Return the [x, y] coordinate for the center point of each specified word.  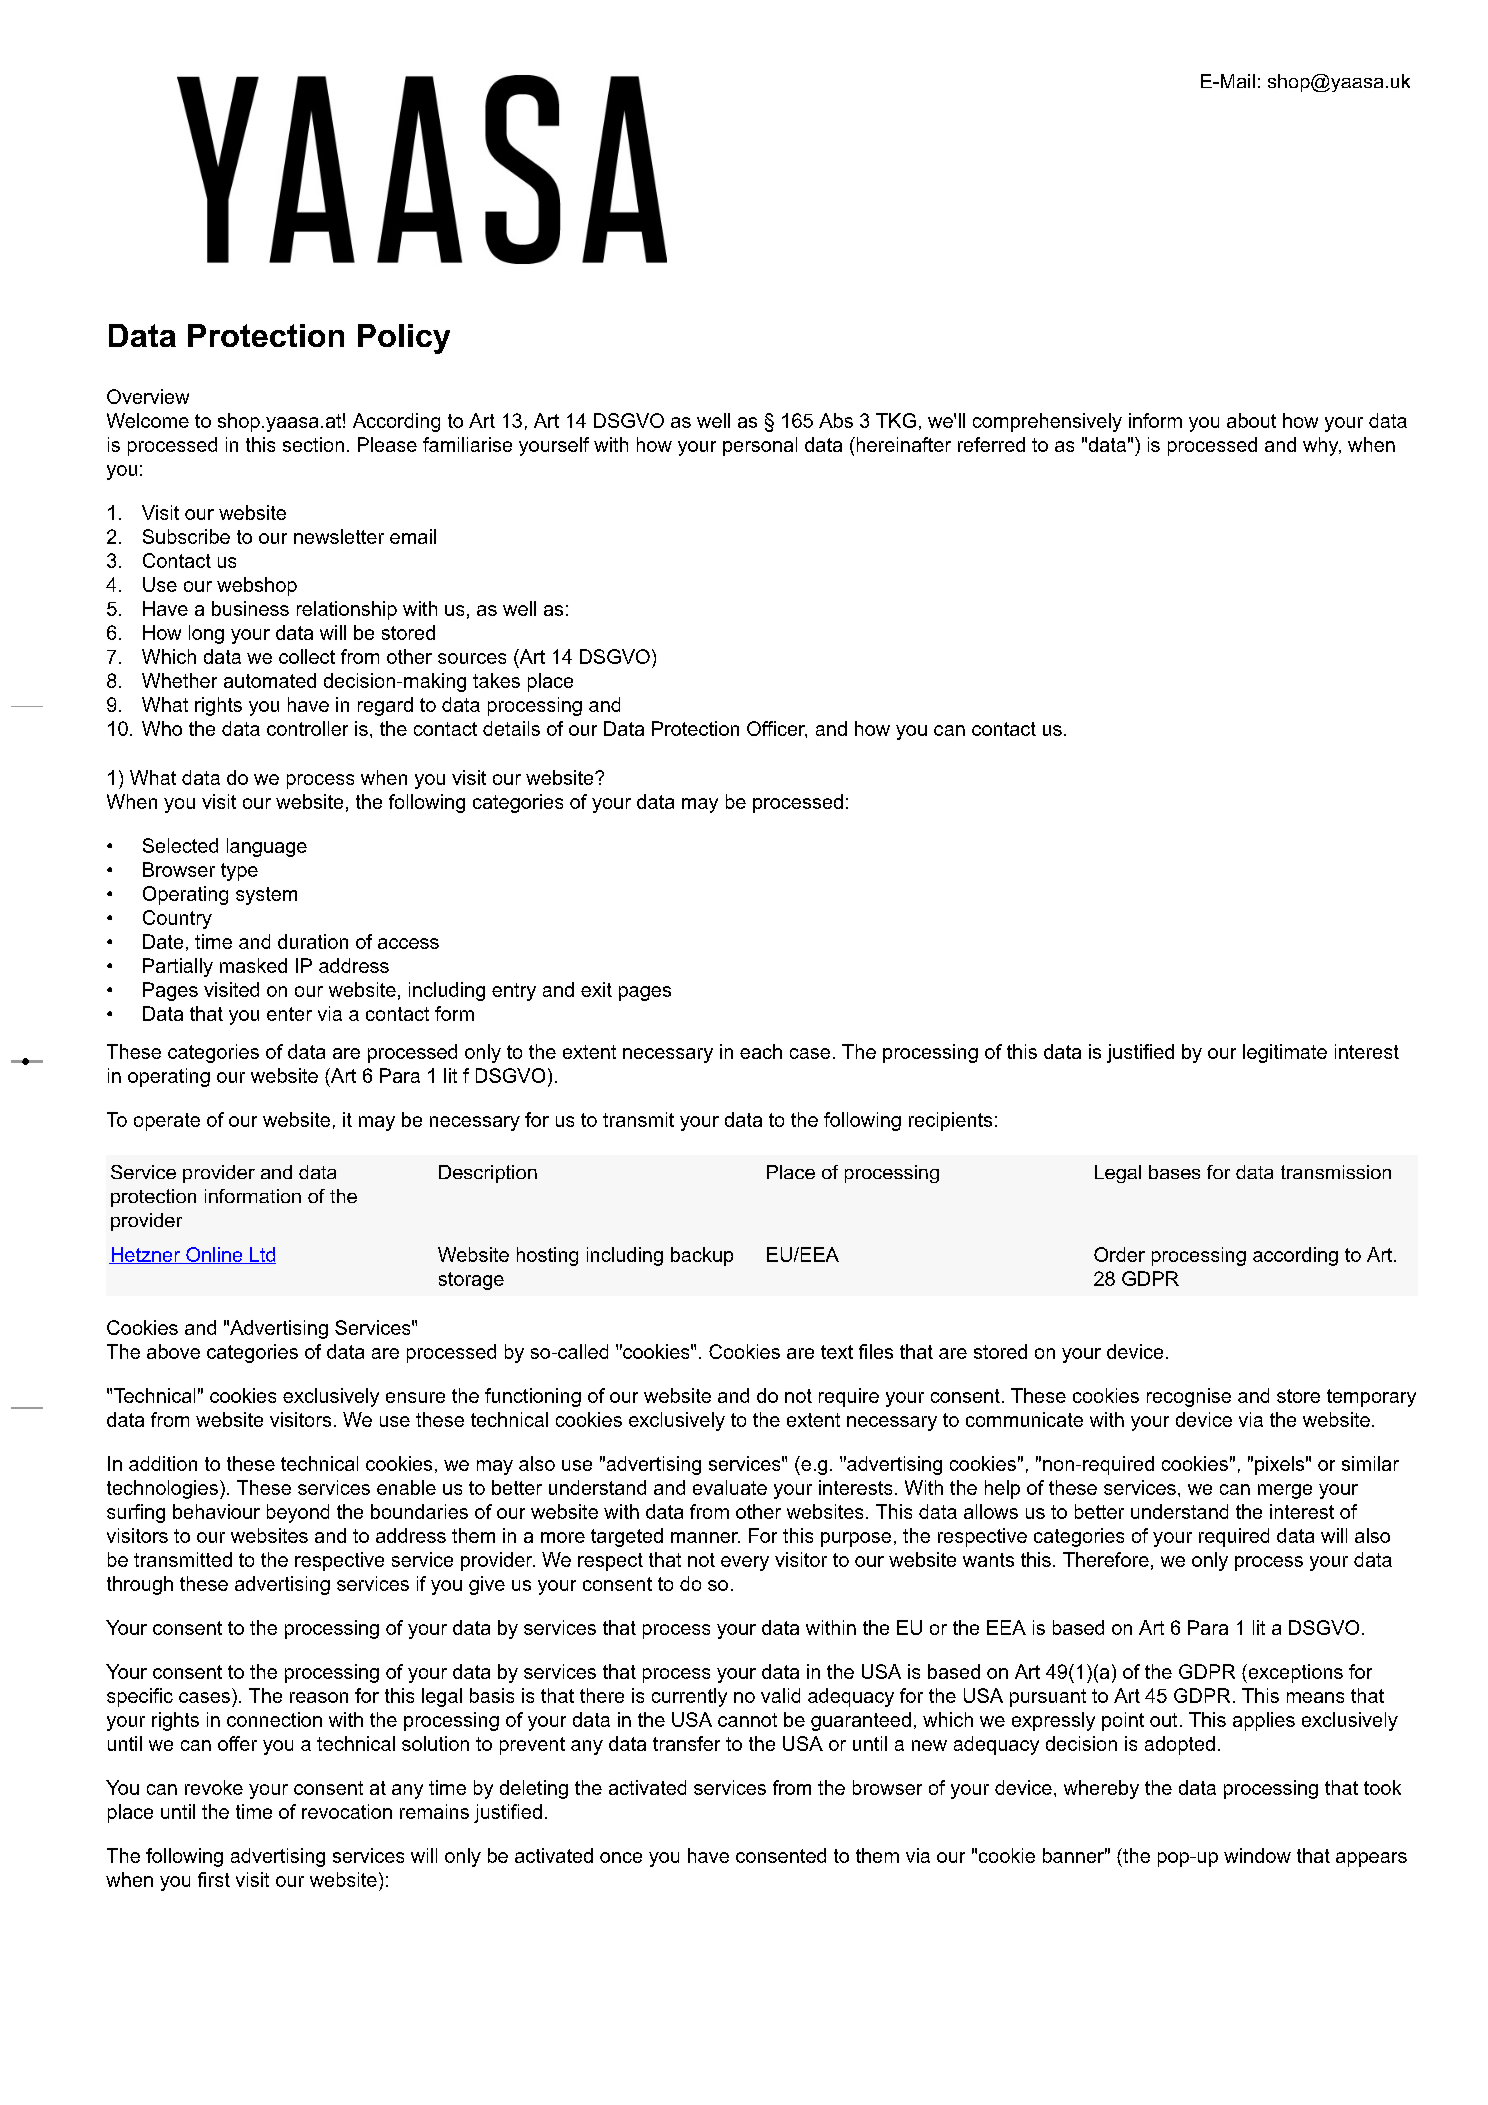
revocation [347, 1811]
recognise [1189, 1397]
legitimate [1285, 1053]
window [1257, 1855]
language [267, 847]
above [173, 1351]
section [313, 444]
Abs [836, 420]
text [837, 1352]
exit [596, 989]
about [1251, 420]
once [621, 1857]
